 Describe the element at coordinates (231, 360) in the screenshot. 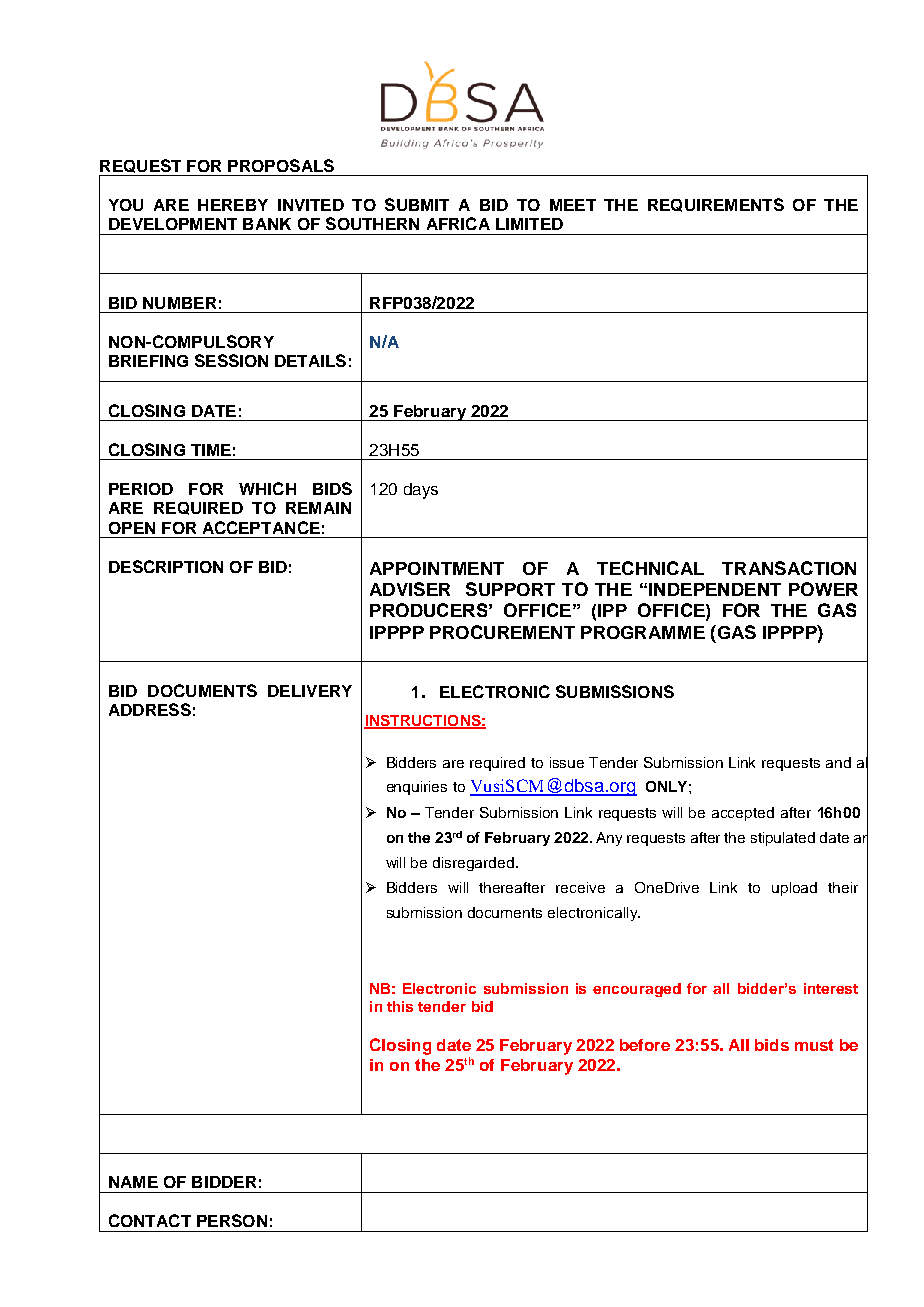

I see `SESSION` at that location.
